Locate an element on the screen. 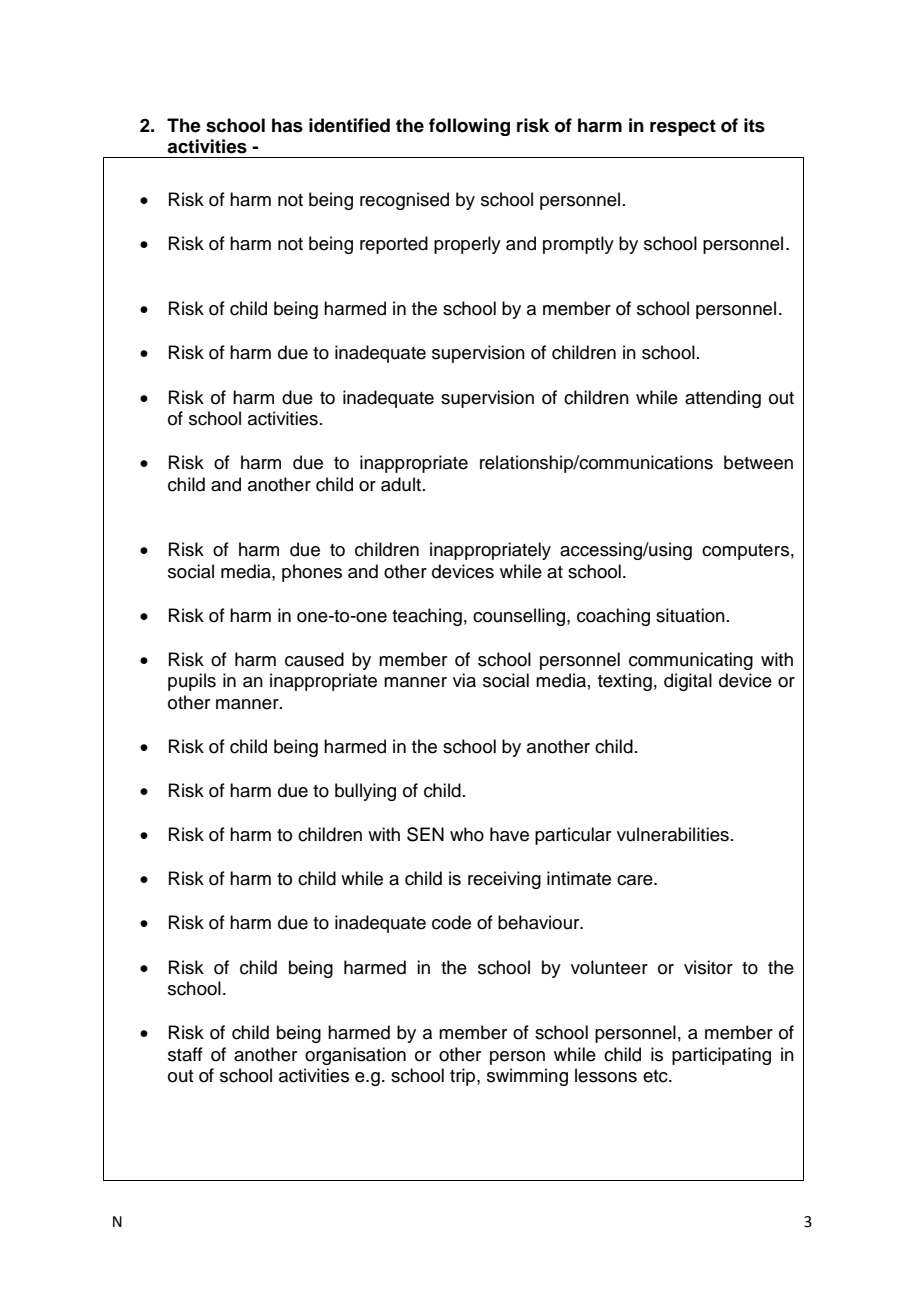 This screenshot has height=1308, width=924. vulnerabilities is located at coordinates (673, 834).
